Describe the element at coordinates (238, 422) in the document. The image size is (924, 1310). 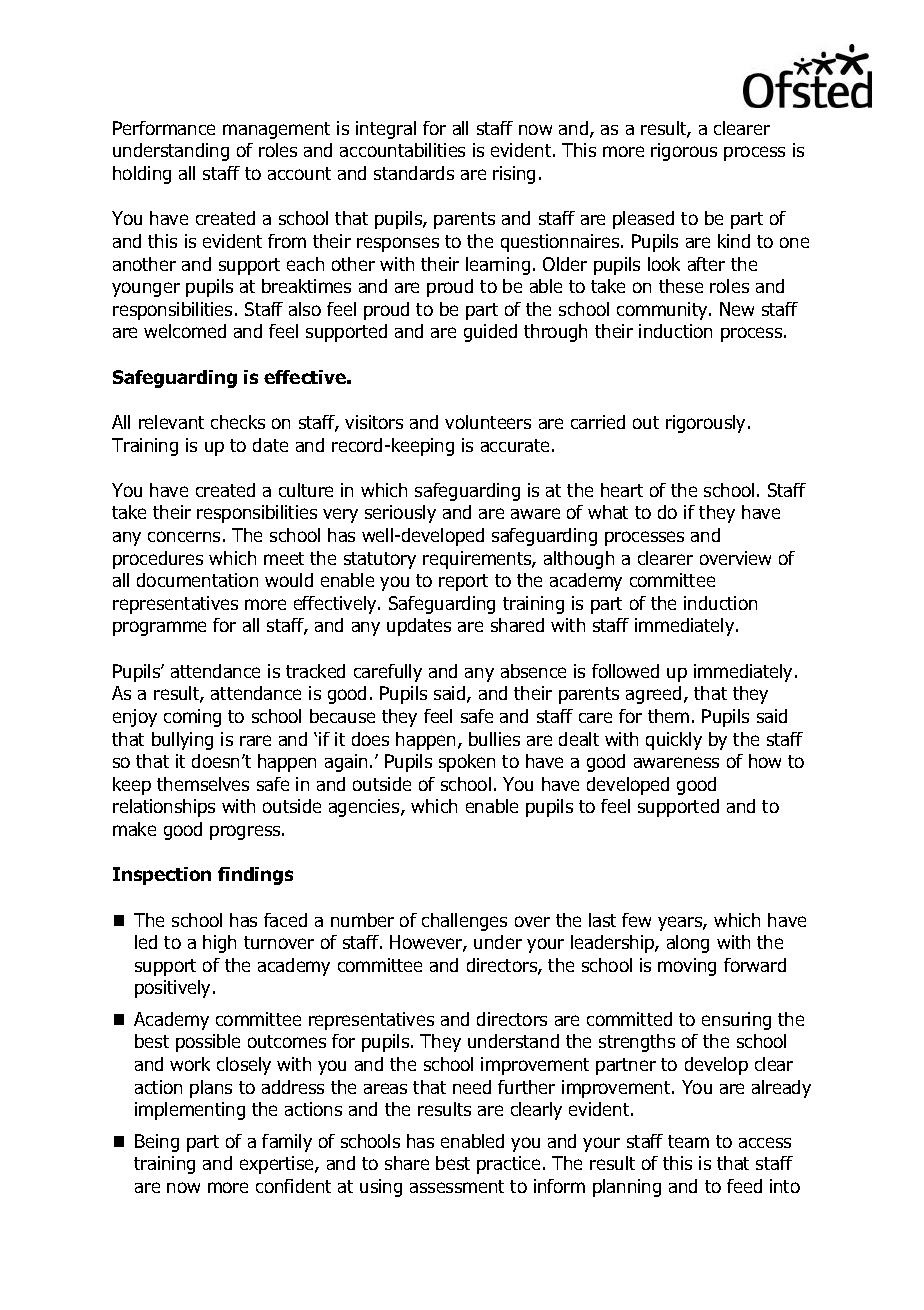
I see `checks` at that location.
